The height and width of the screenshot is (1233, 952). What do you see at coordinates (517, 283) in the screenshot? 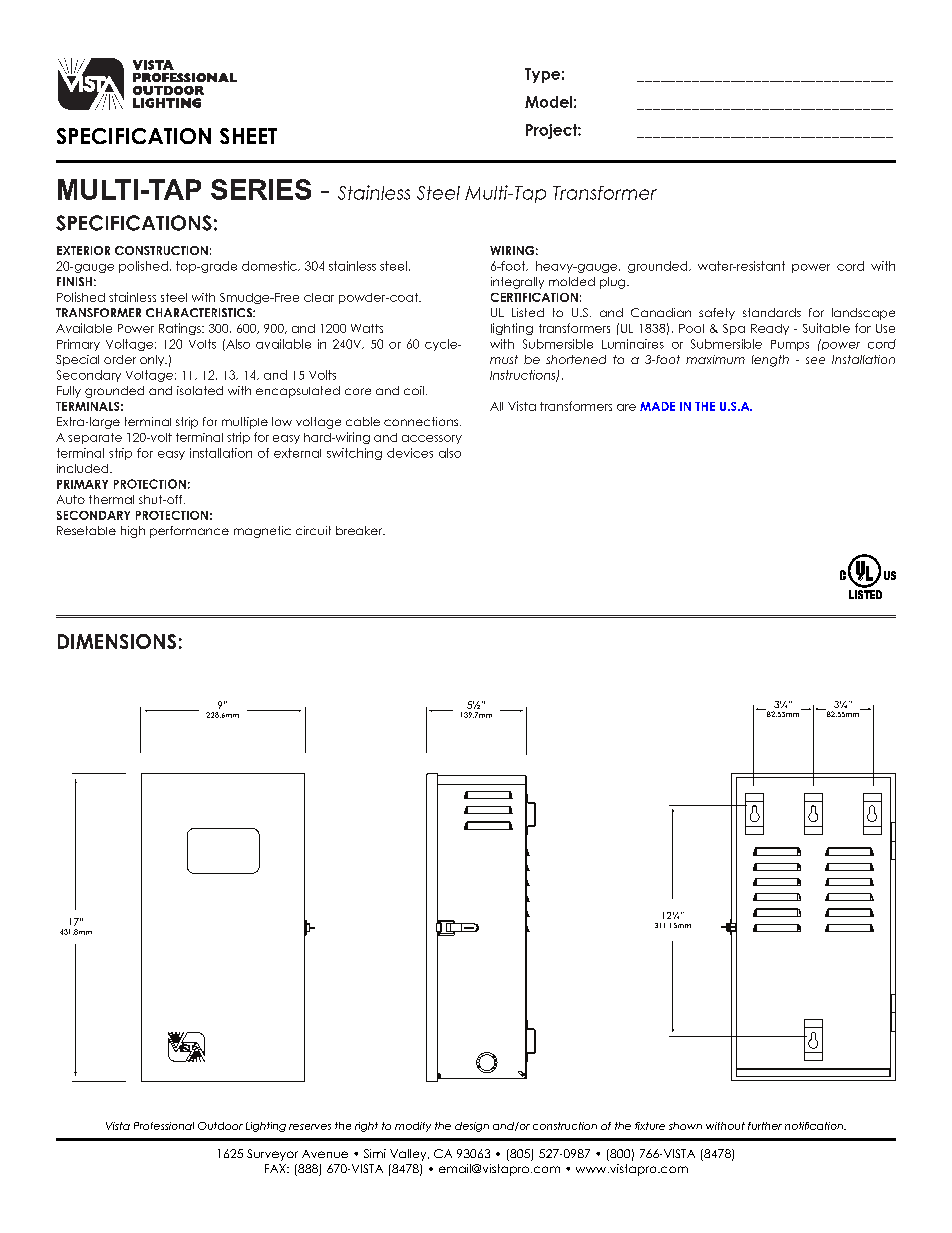
I see `integrally` at bounding box center [517, 283].
